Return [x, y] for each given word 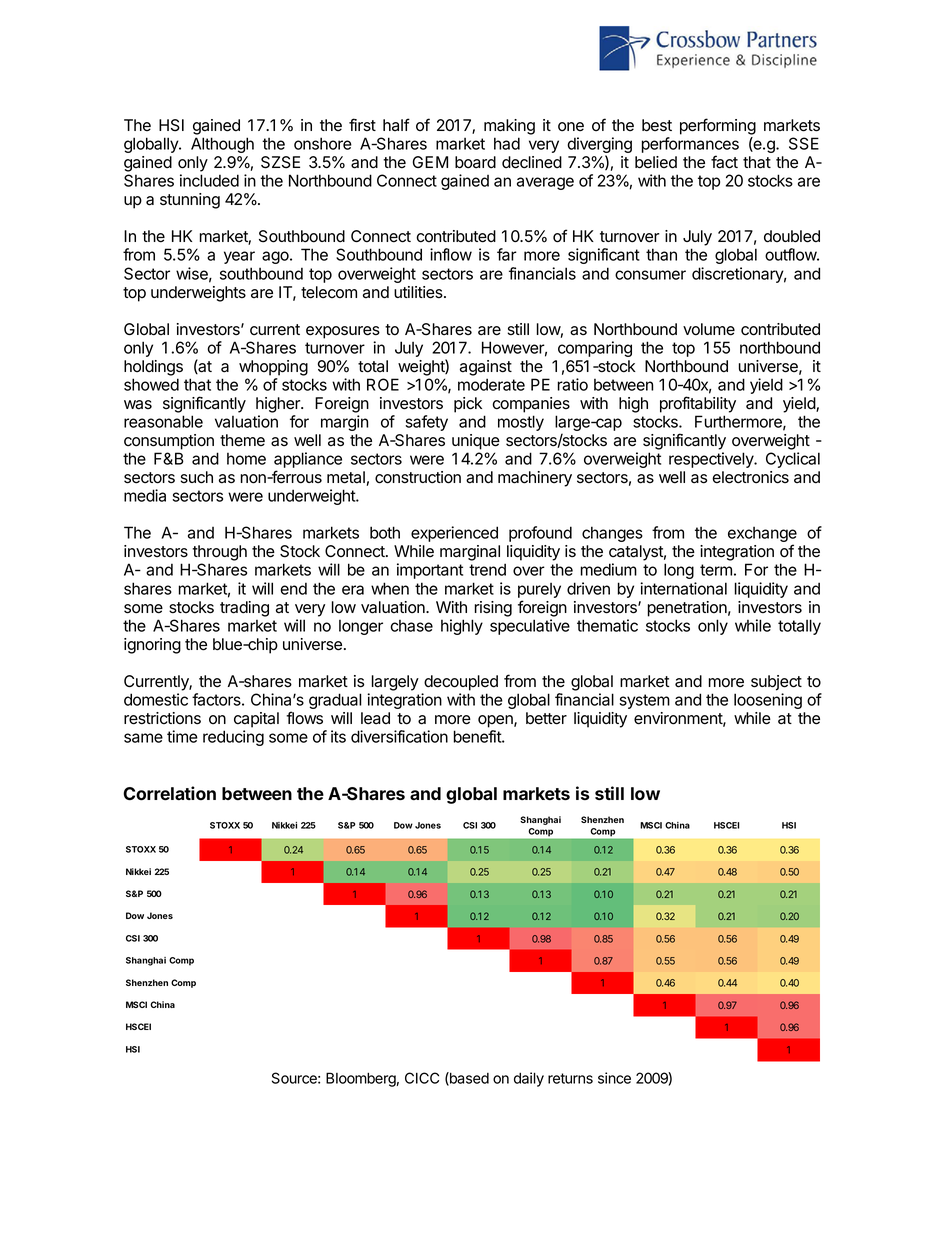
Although [222, 145]
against [486, 368]
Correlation [169, 793]
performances [690, 146]
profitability [698, 404]
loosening [768, 701]
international [683, 588]
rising [493, 609]
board [475, 162]
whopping [273, 368]
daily [529, 1079]
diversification [399, 736]
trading [244, 609]
